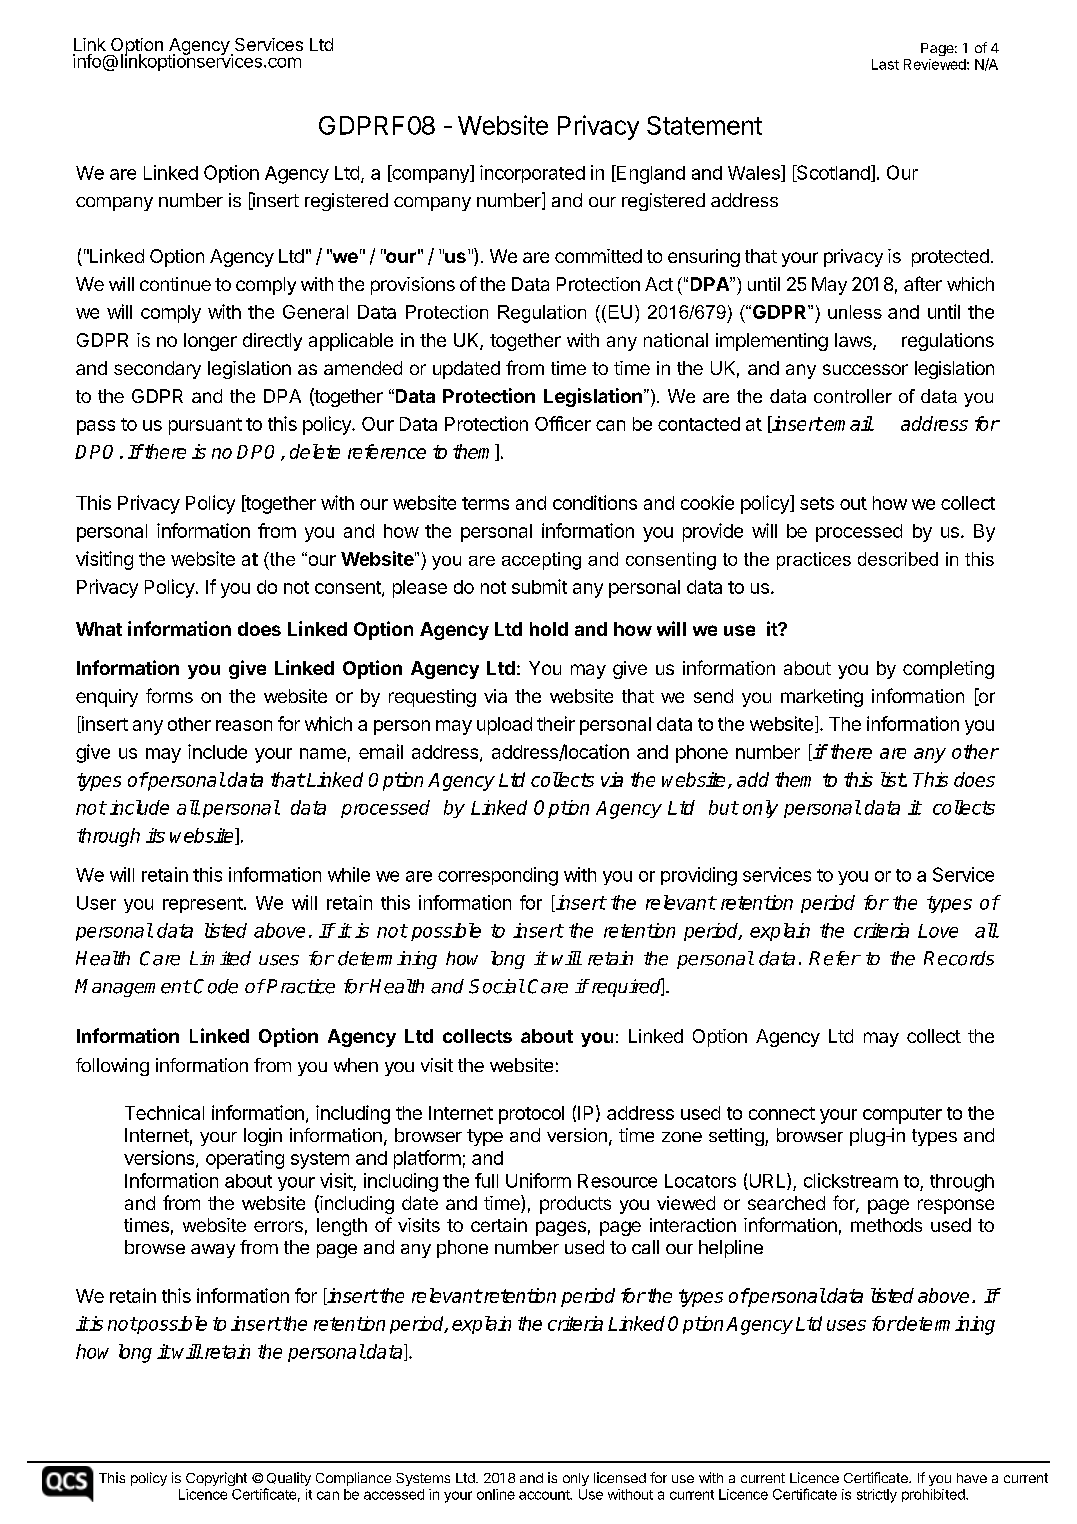 The image size is (1077, 1524). What do you see at coordinates (822, 698) in the screenshot?
I see `marketing` at bounding box center [822, 698].
